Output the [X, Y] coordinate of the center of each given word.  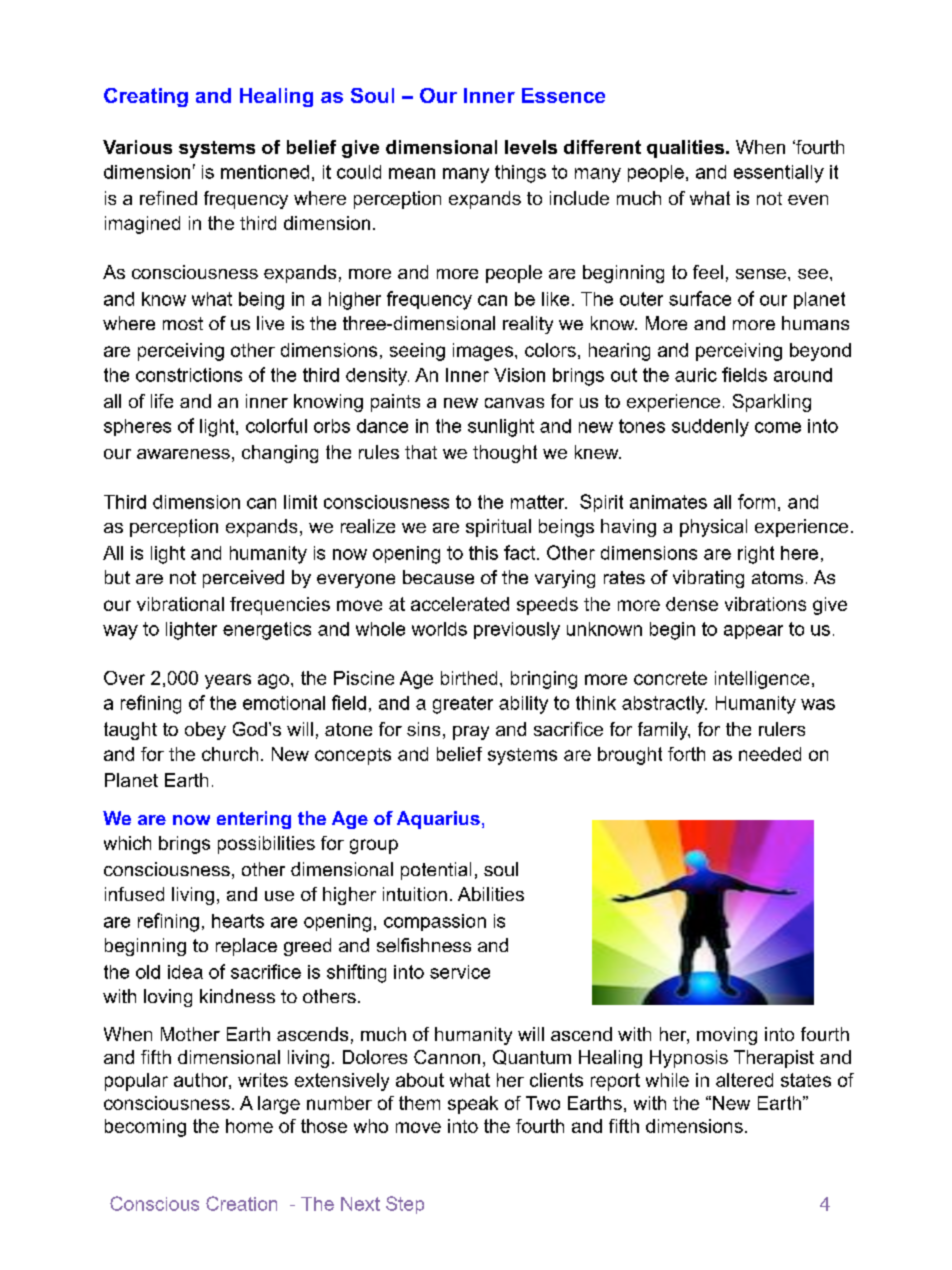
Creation [241, 1203]
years [228, 681]
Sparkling [772, 403]
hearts [238, 921]
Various [137, 147]
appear [753, 632]
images [484, 352]
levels [531, 147]
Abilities [491, 894]
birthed [469, 678]
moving [727, 1036]
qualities [687, 149]
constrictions [189, 375]
